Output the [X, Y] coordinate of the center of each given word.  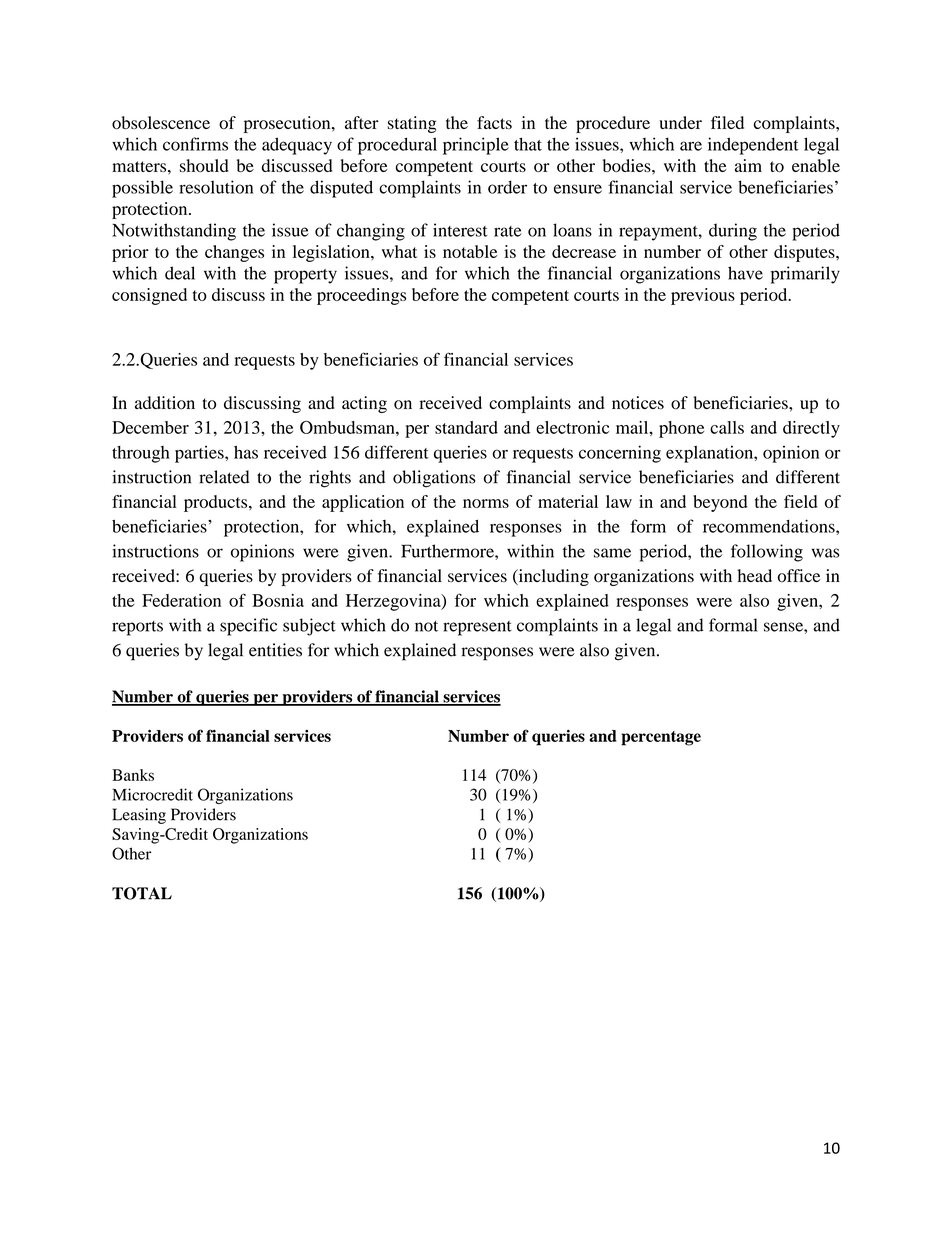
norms [486, 503]
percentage [661, 738]
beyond [720, 503]
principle [476, 146]
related [224, 477]
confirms [195, 144]
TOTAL [142, 893]
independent [753, 146]
